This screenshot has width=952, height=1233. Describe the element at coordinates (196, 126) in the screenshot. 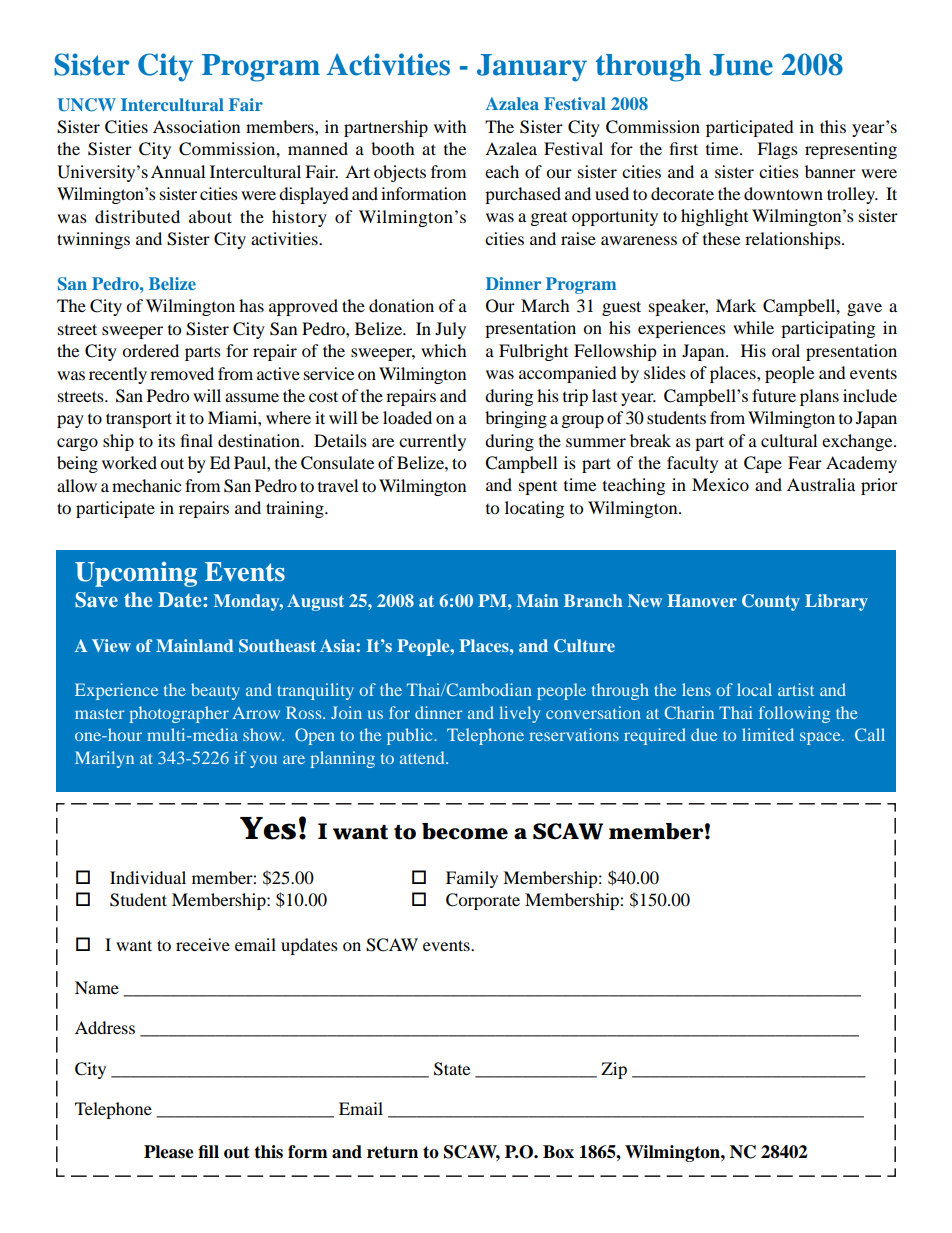

I see `Association` at that location.
